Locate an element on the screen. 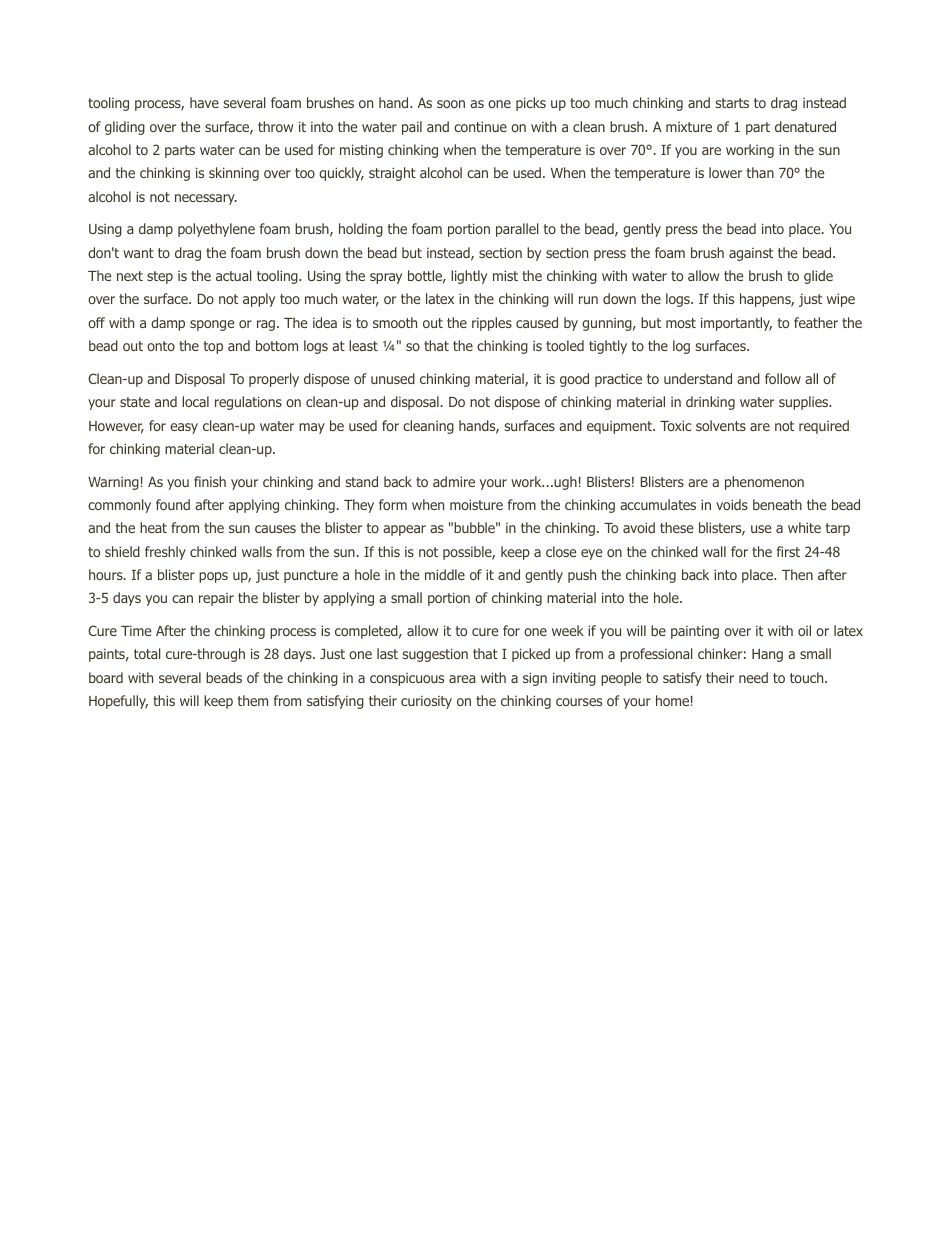 The height and width of the screenshot is (1233, 952). freshly is located at coordinates (165, 553).
